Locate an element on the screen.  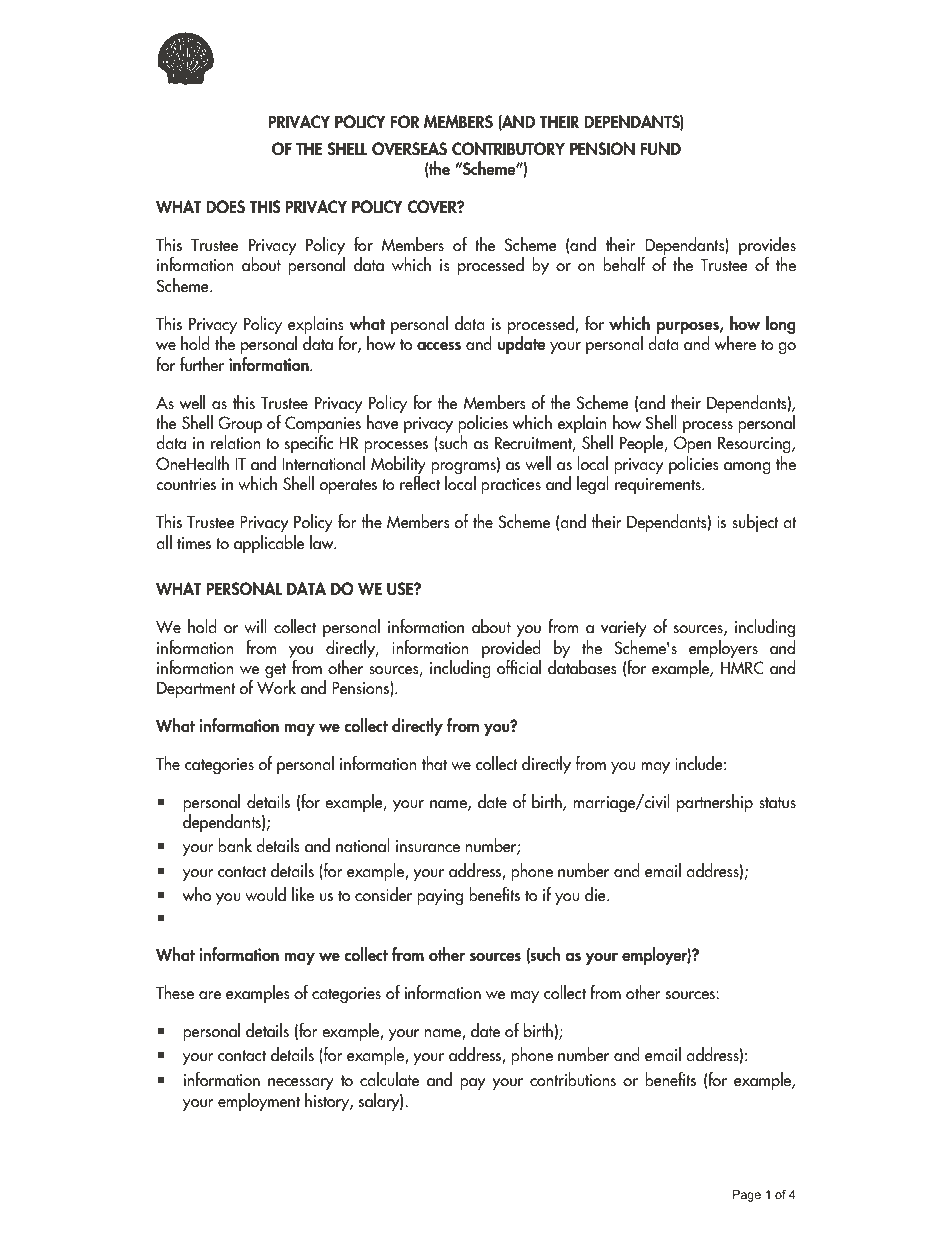
DOES is located at coordinates (226, 207).
